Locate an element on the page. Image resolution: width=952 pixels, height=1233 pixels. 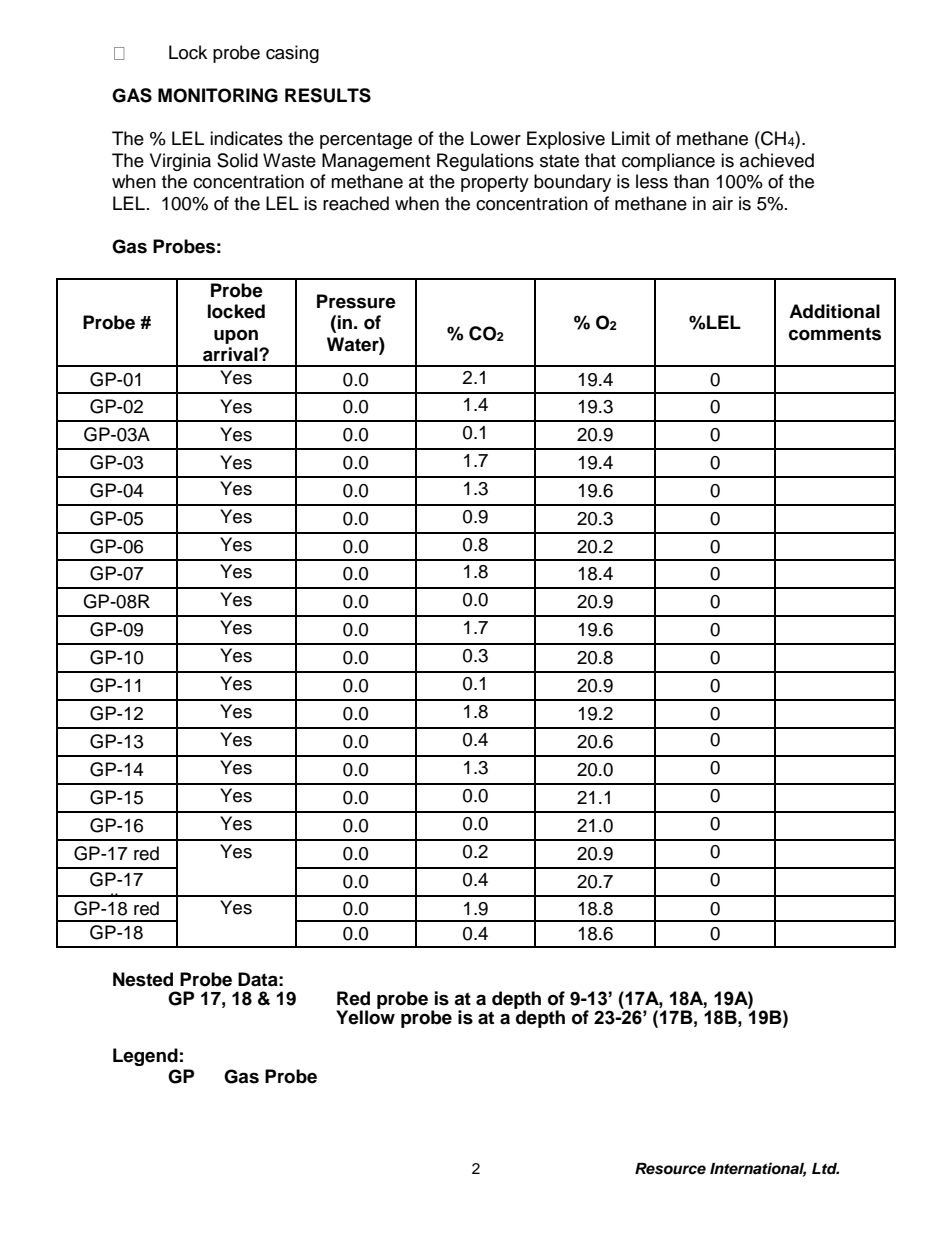
achieved is located at coordinates (777, 160).
